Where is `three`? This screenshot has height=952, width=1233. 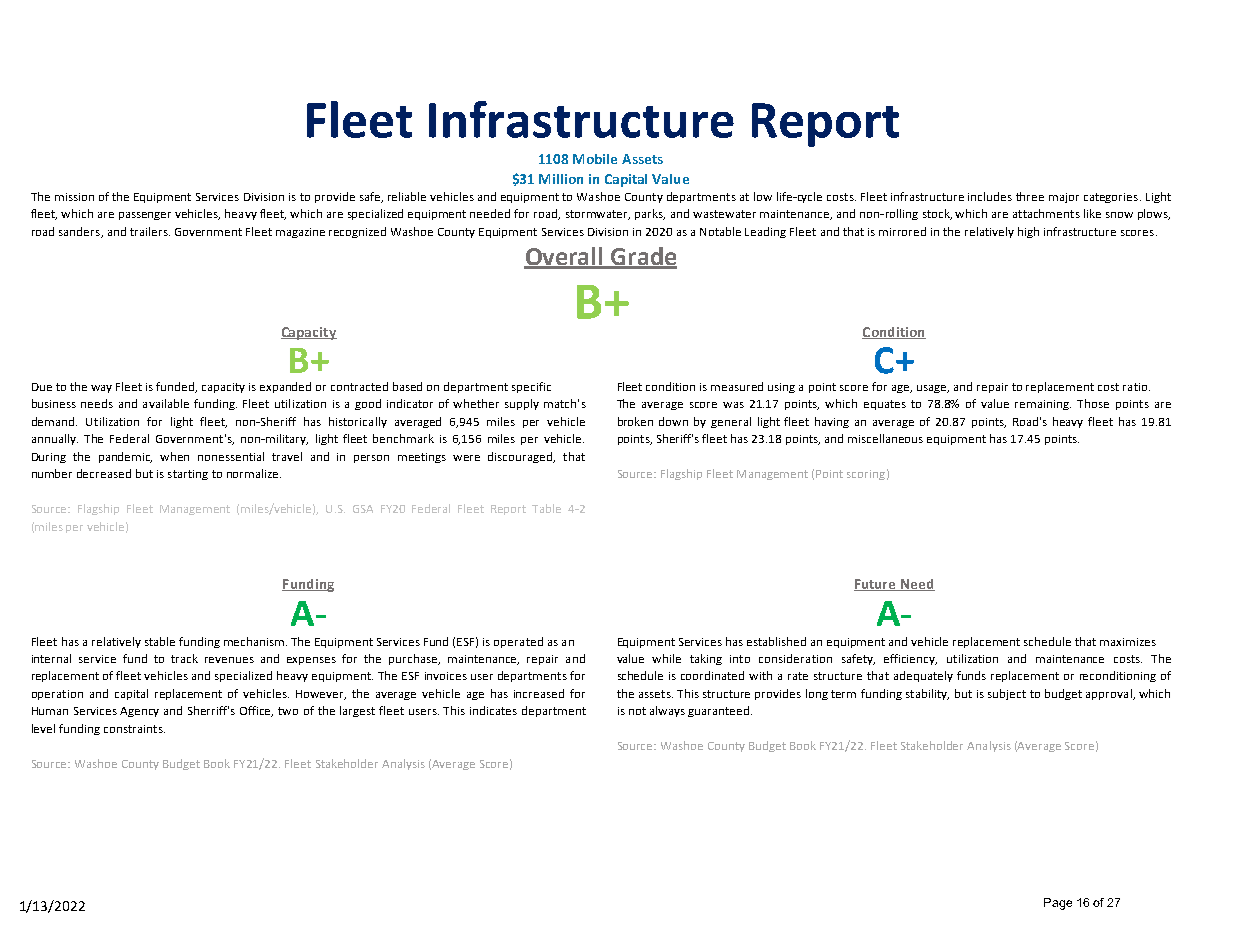 three is located at coordinates (1030, 196).
